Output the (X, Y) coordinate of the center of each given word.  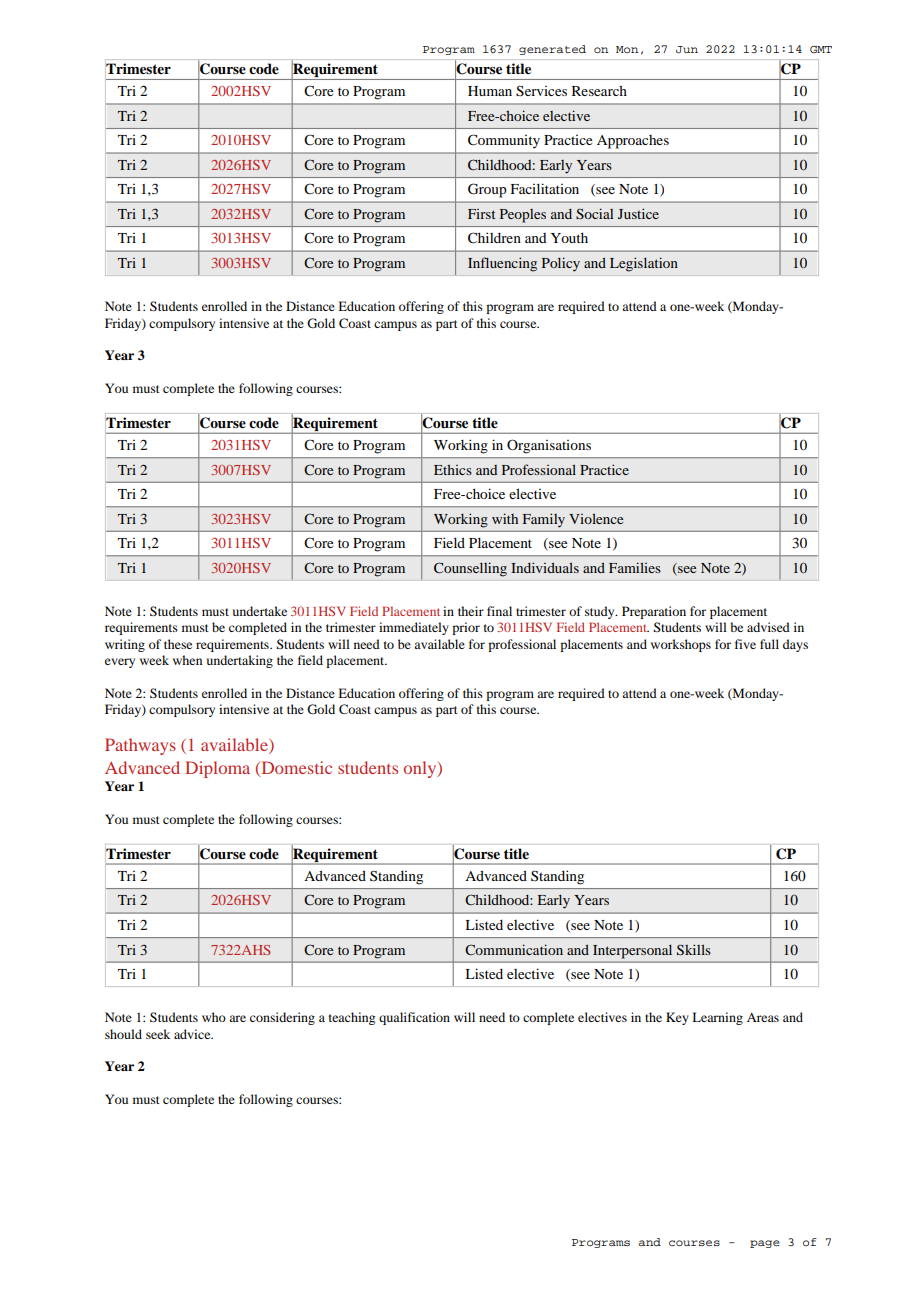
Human (490, 91)
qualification (414, 1018)
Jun (687, 49)
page (765, 1244)
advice (193, 1034)
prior (466, 628)
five (745, 644)
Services (541, 91)
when (187, 660)
